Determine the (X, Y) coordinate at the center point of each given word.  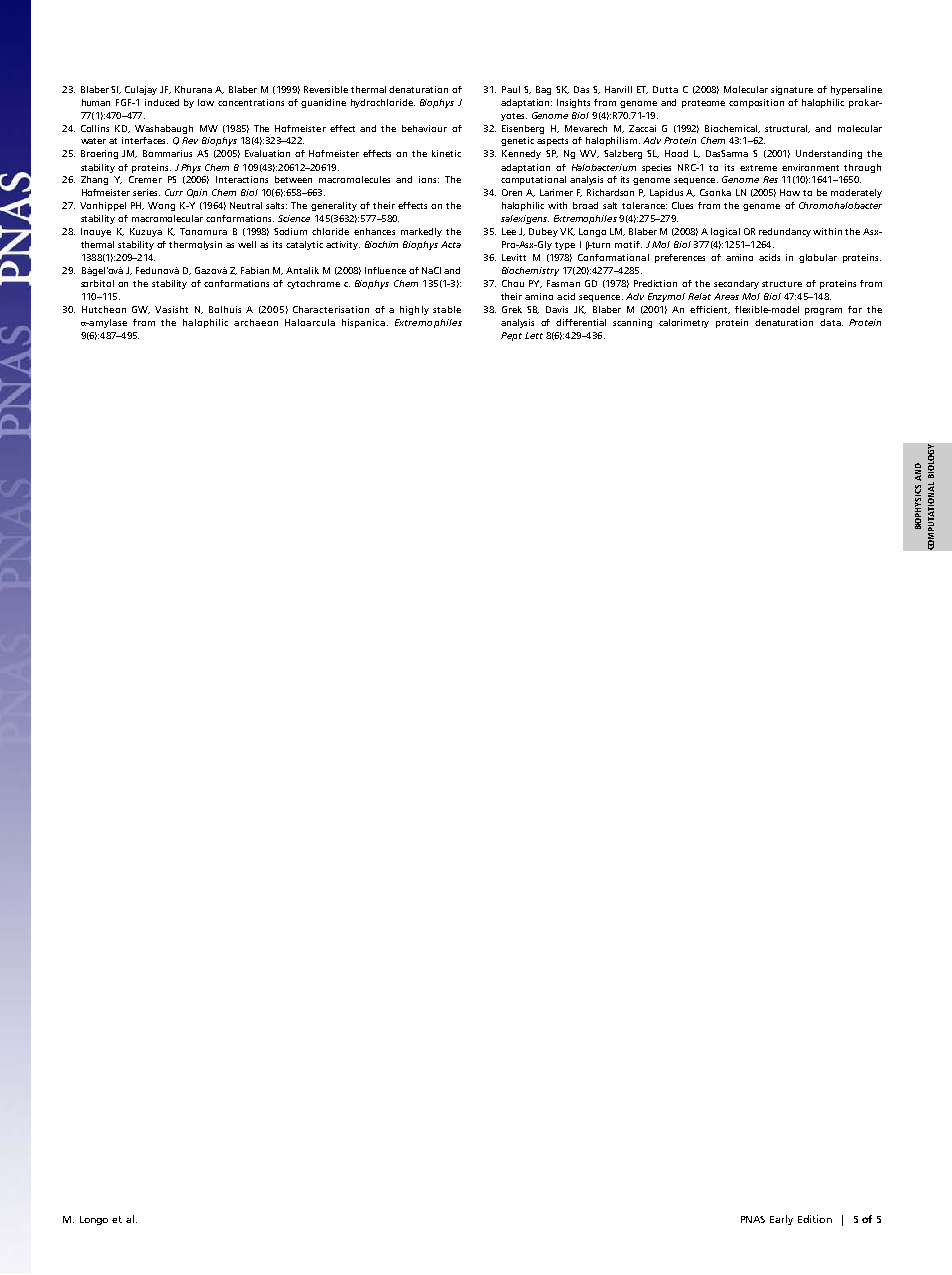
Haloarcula (310, 322)
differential (581, 322)
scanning (632, 323)
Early (781, 1220)
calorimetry (684, 323)
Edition (815, 1219)
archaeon (256, 322)
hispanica (363, 323)
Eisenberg (523, 129)
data (831, 322)
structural (787, 129)
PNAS (753, 1219)
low (206, 102)
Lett (534, 335)
